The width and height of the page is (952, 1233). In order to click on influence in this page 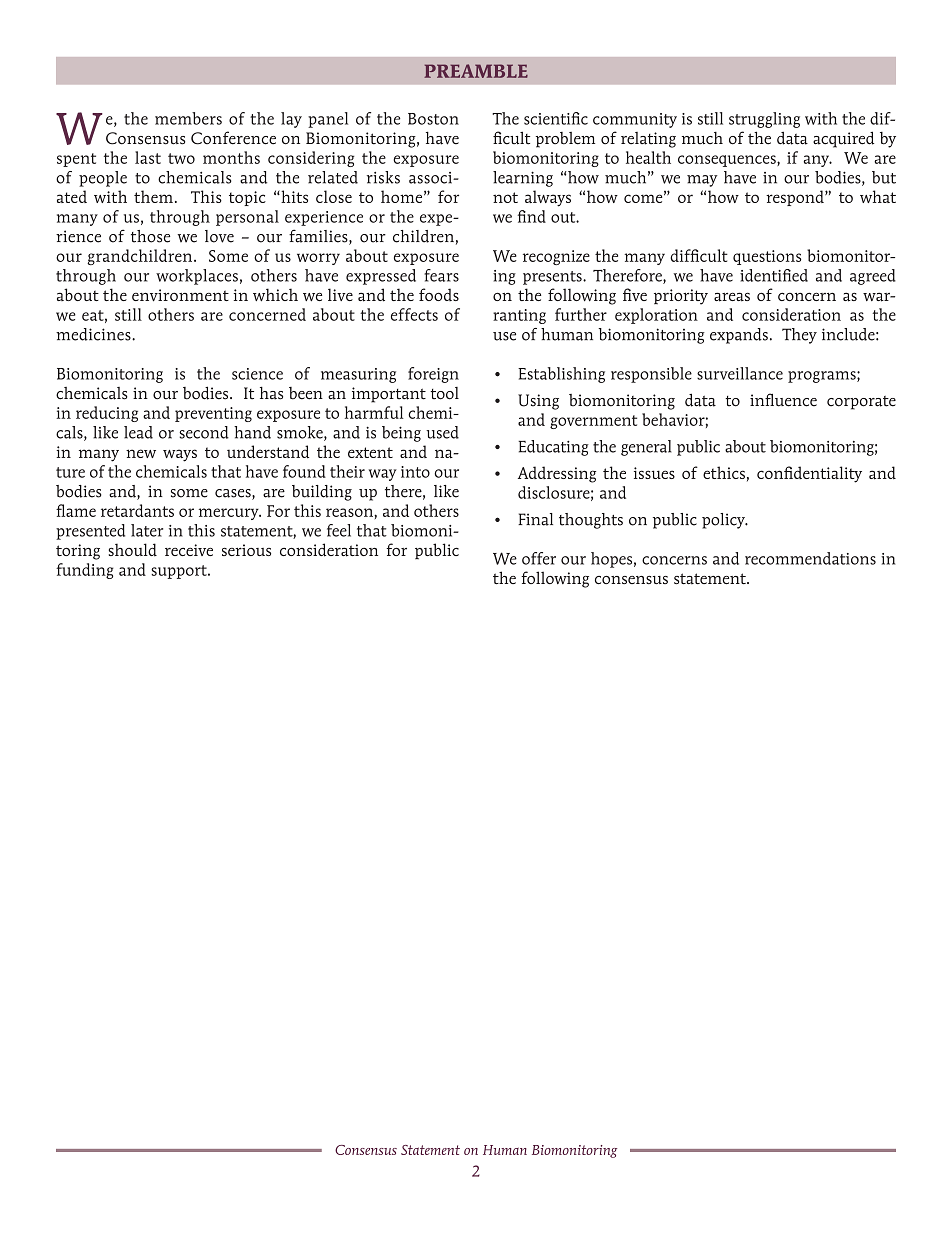, I will do `click(783, 400)`.
